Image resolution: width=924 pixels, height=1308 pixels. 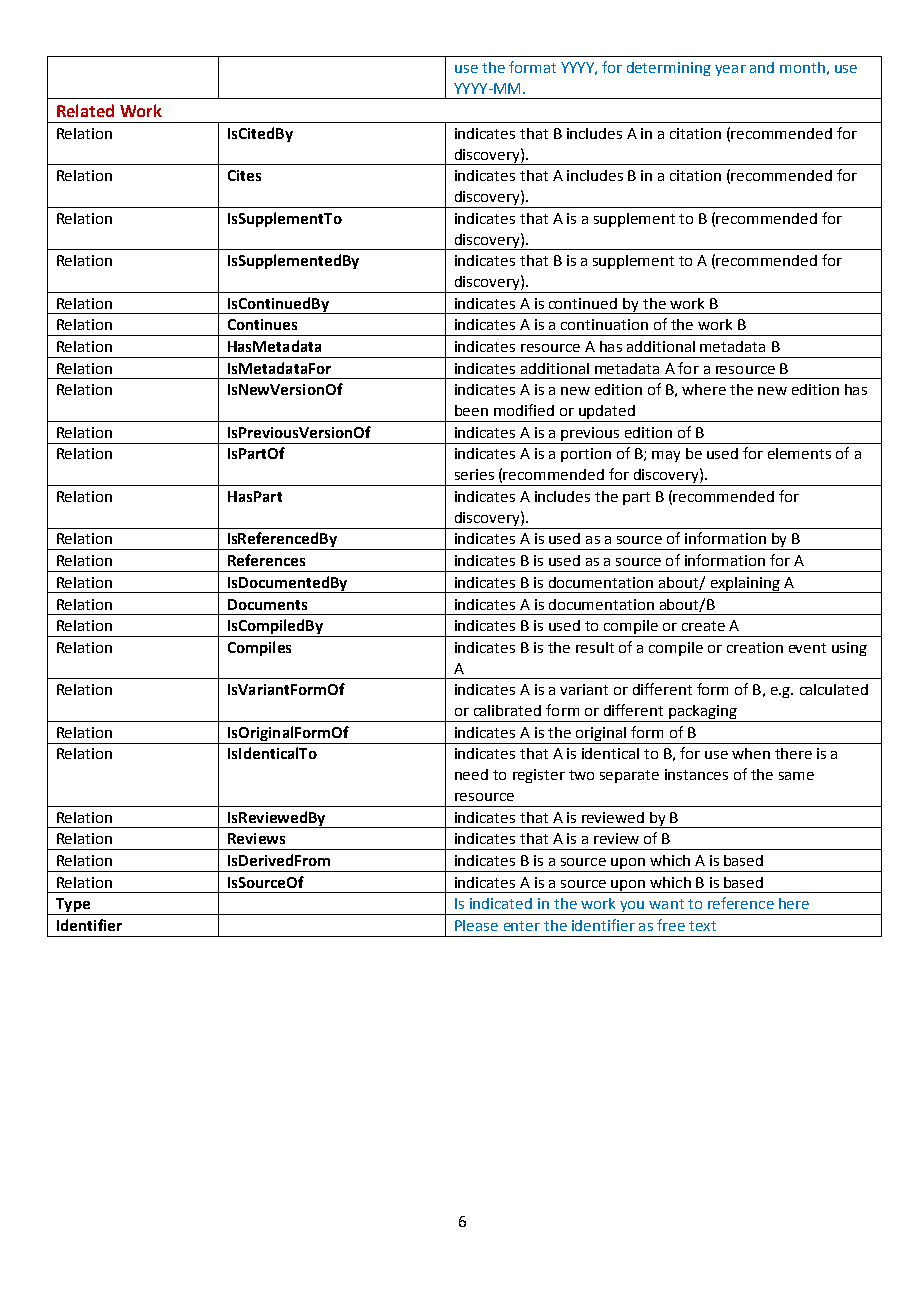 I want to click on Type, so click(x=73, y=906).
